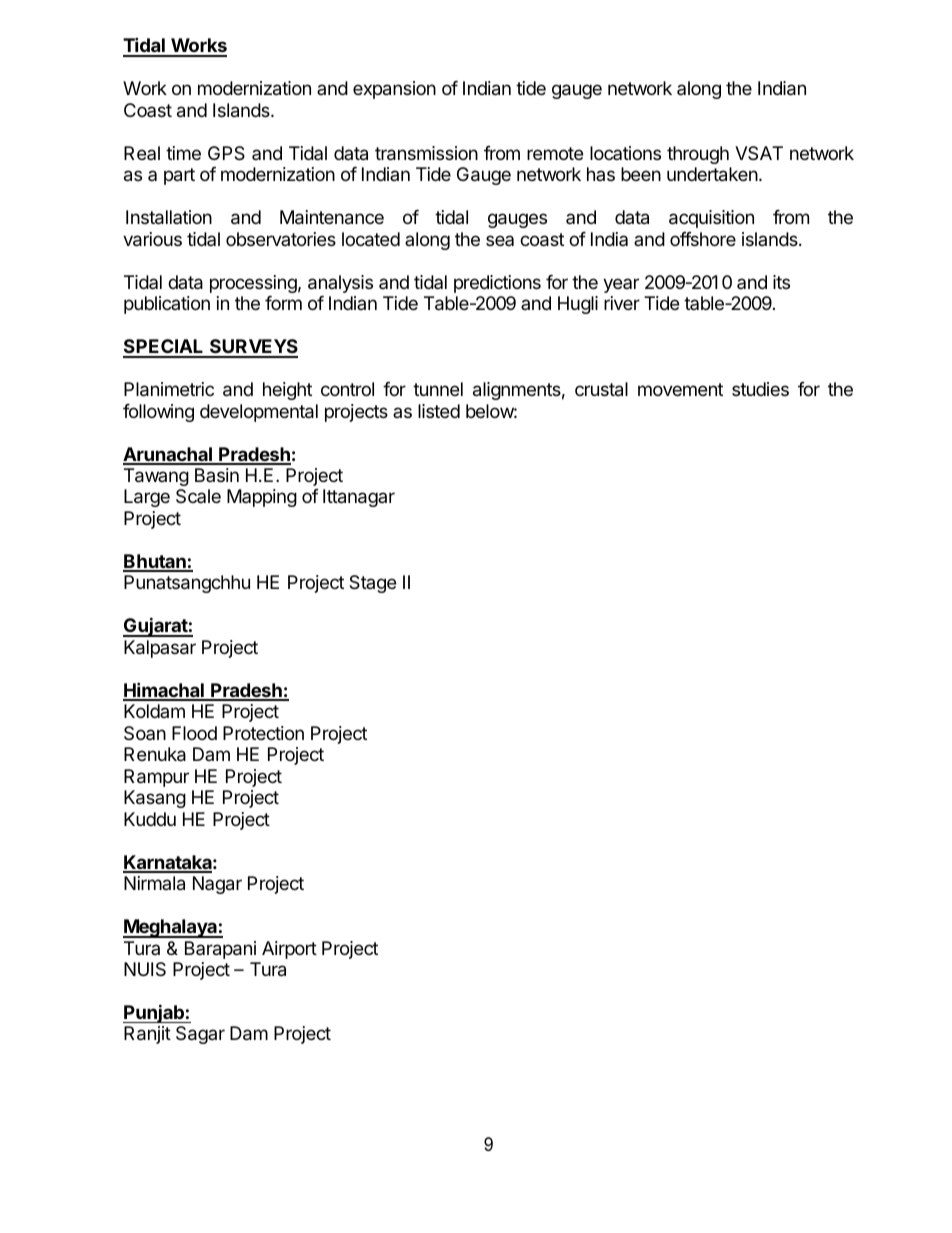  What do you see at coordinates (289, 950) in the page?
I see `Airport` at bounding box center [289, 950].
